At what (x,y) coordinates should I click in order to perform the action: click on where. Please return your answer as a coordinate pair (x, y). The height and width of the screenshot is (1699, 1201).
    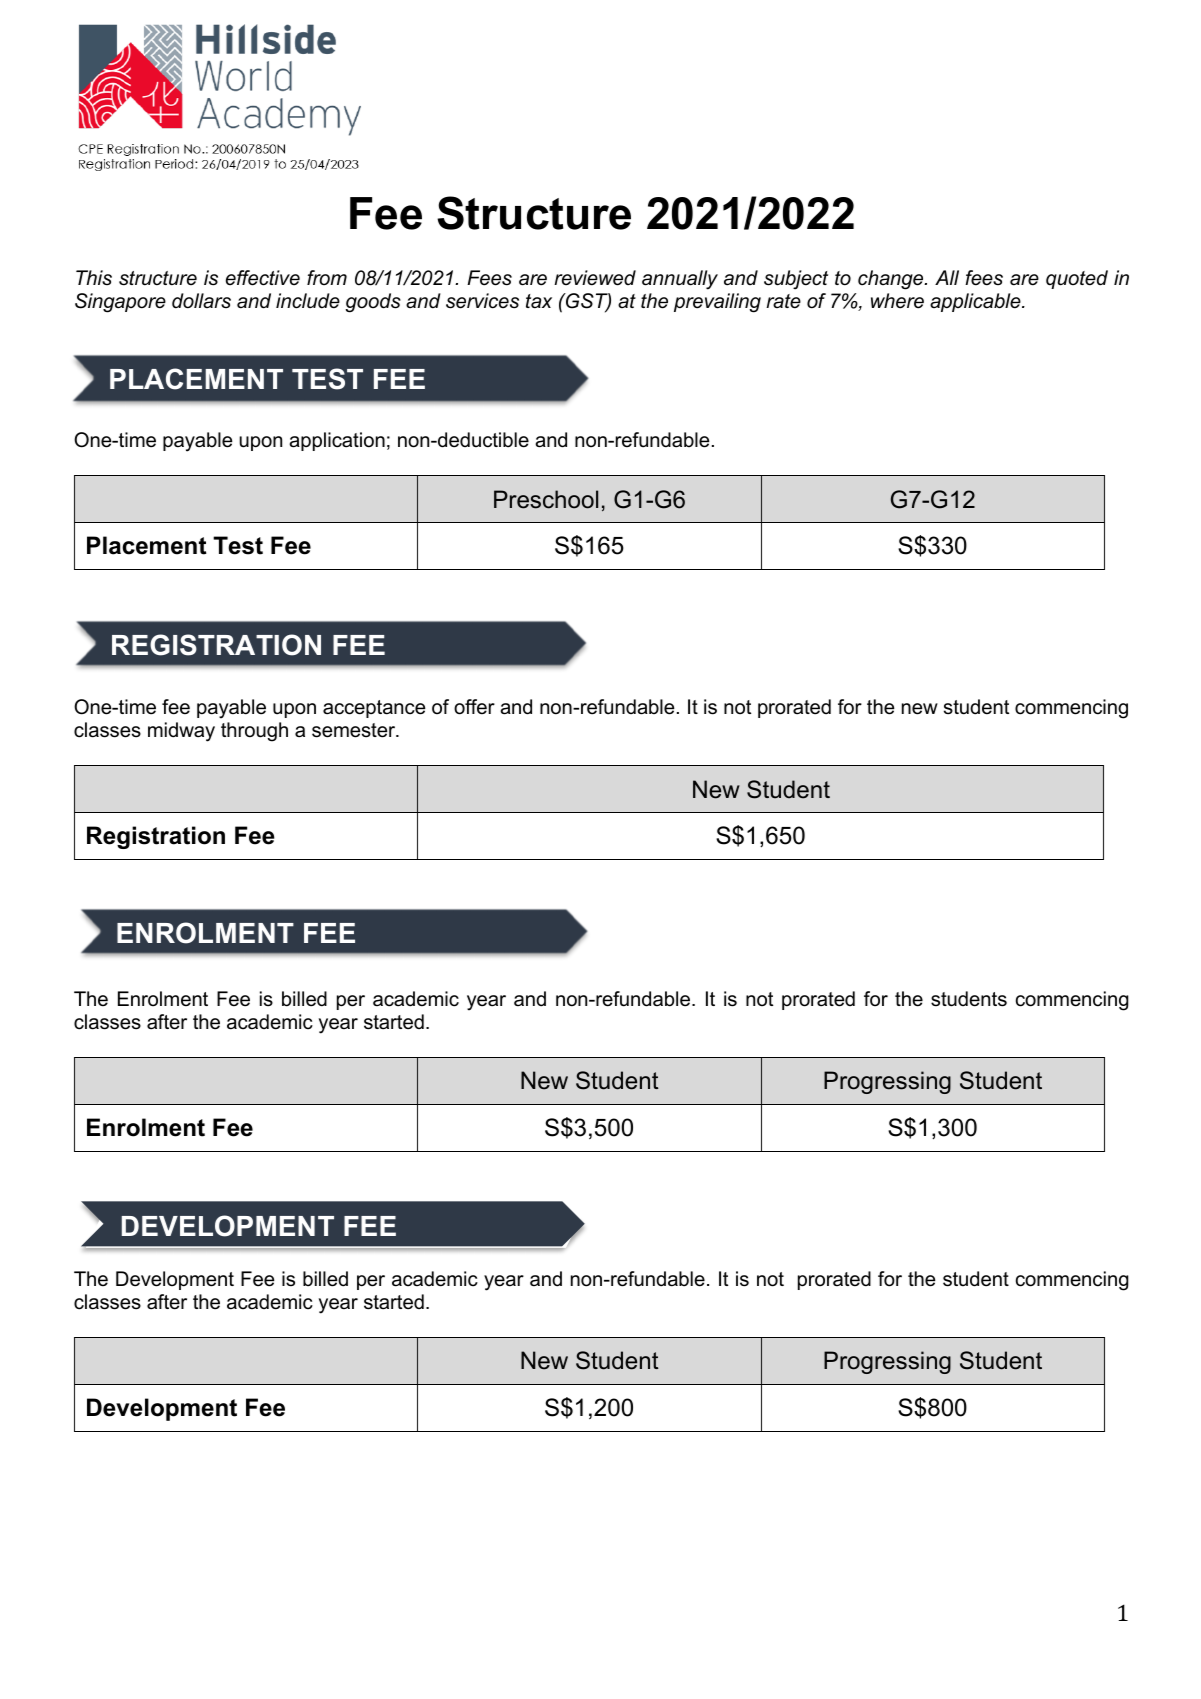
    Looking at the image, I should click on (897, 301).
